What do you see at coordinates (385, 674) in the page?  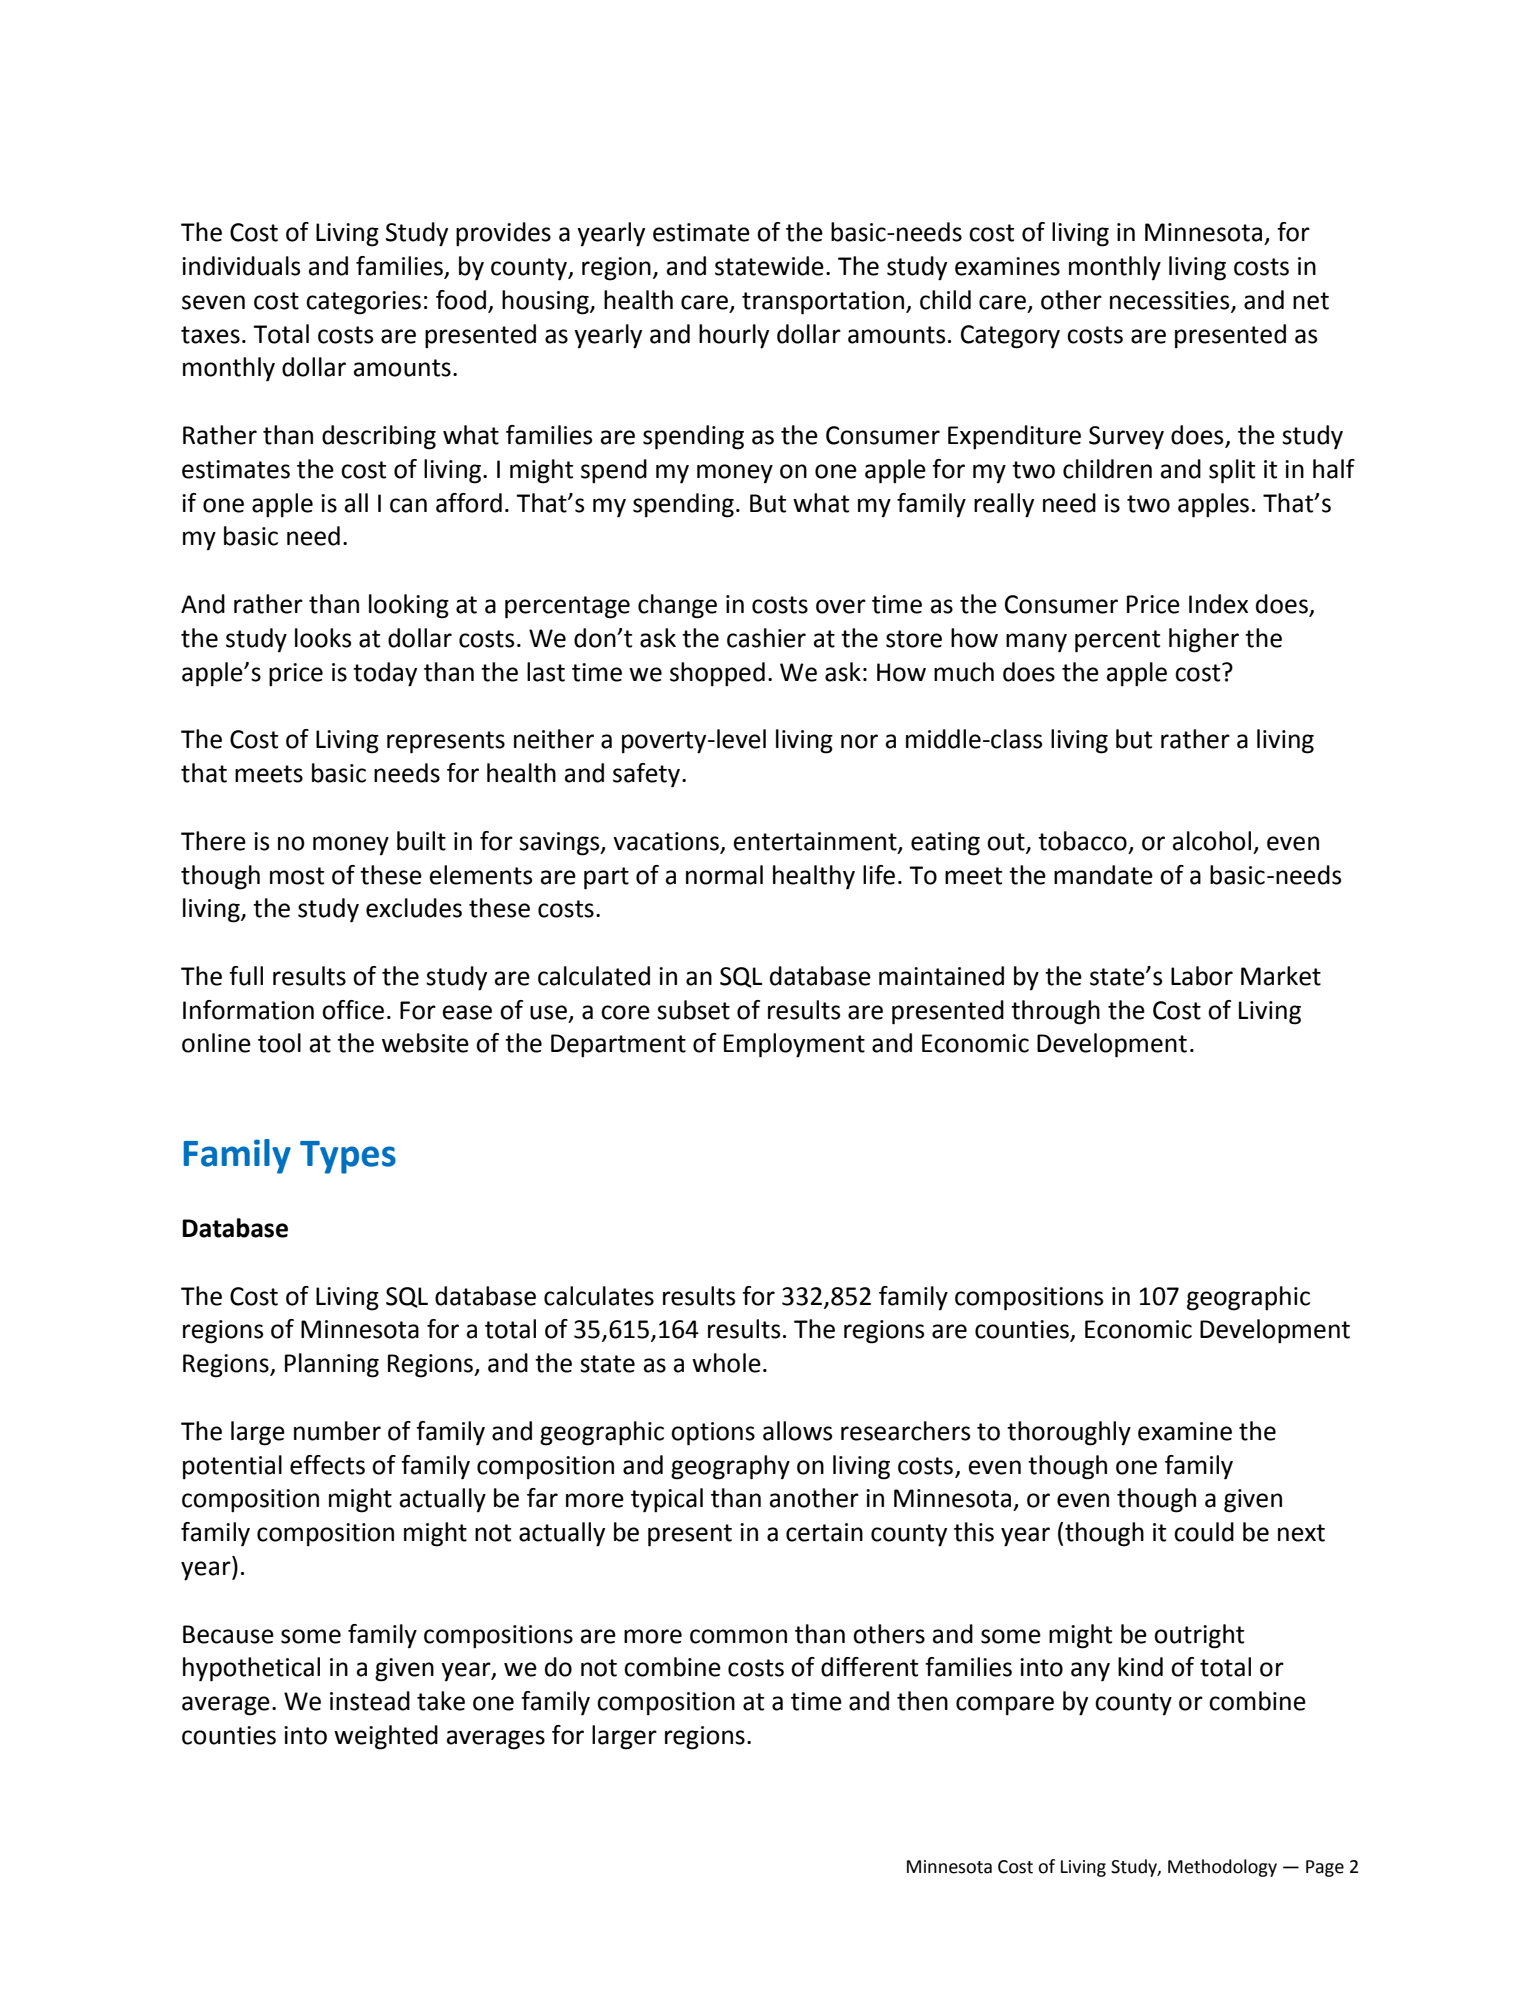 I see `today` at bounding box center [385, 674].
